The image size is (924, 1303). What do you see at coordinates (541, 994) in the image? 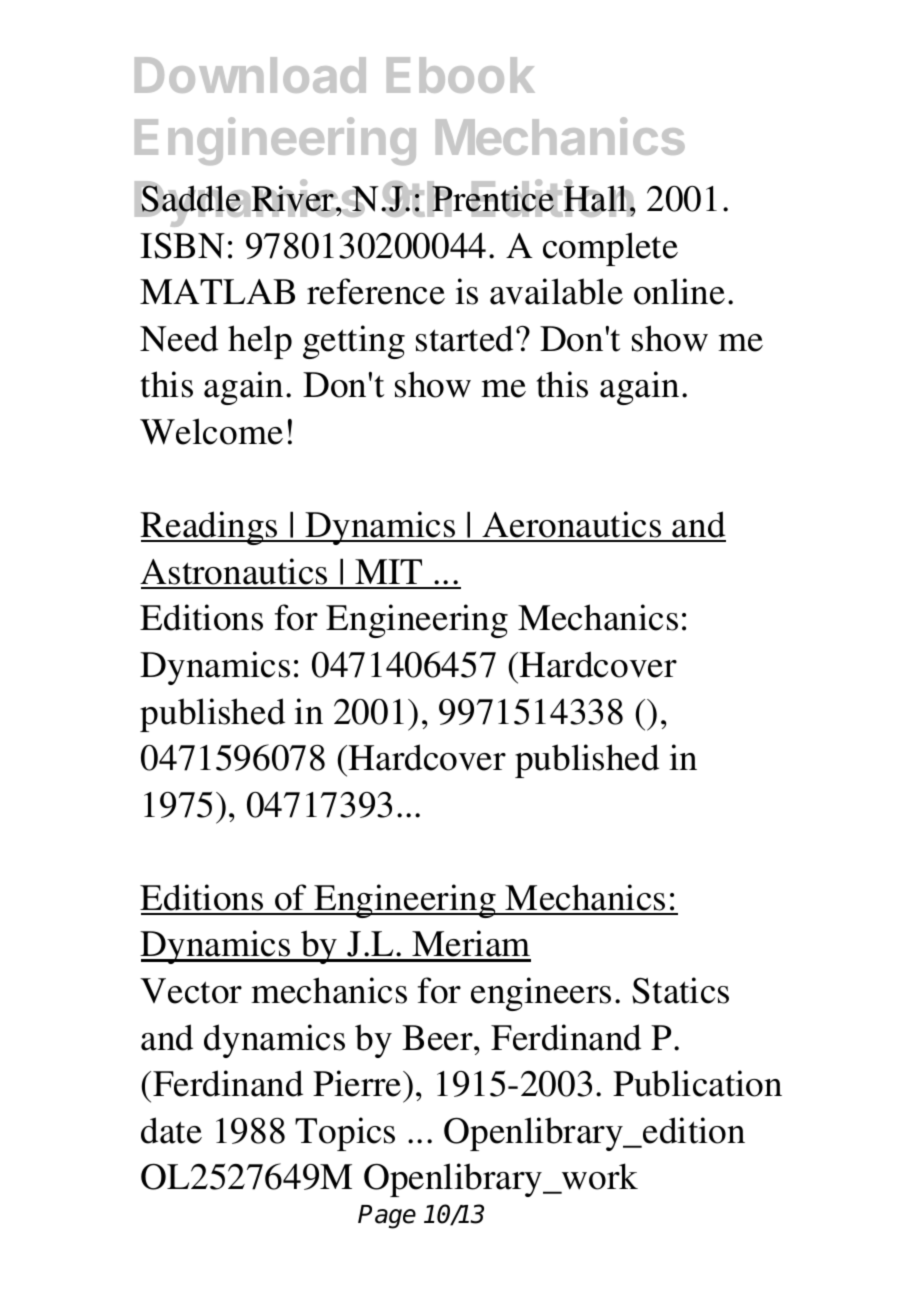
I see `engineers` at bounding box center [541, 994].
